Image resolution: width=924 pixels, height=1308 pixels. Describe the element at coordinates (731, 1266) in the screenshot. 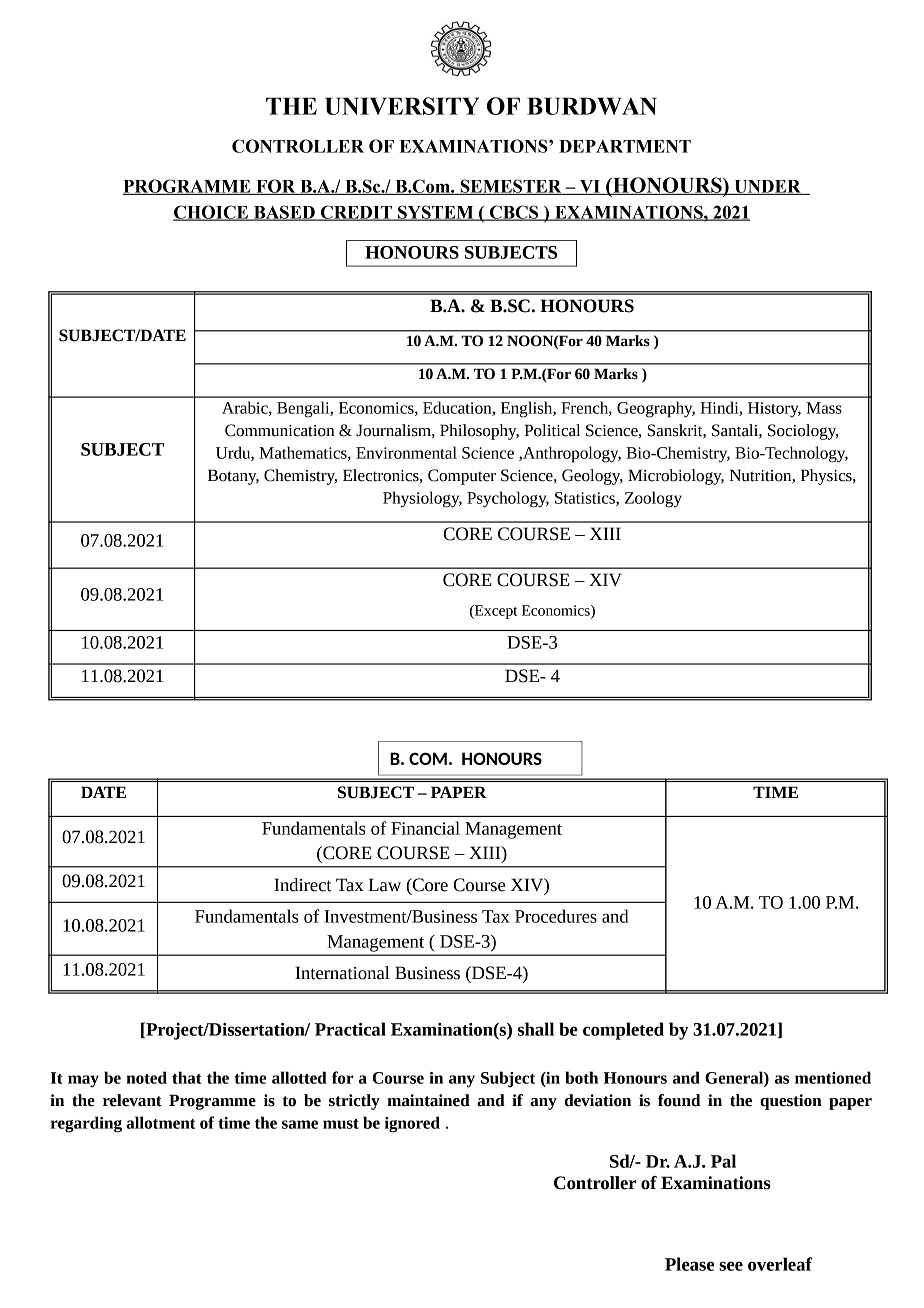

I see `see` at that location.
